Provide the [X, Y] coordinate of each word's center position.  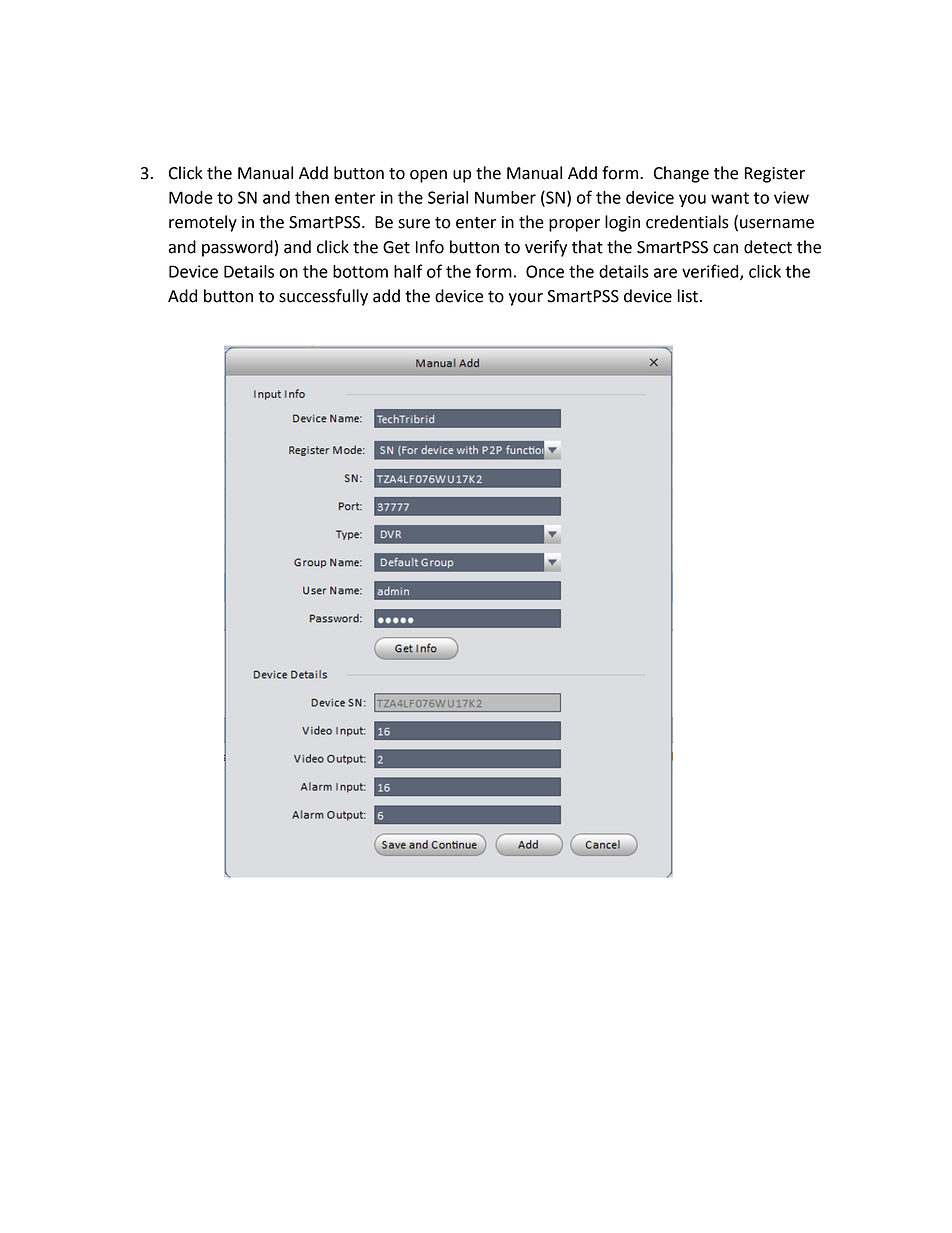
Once [545, 271]
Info [430, 247]
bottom [360, 271]
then [312, 197]
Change [681, 174]
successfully [323, 297]
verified [711, 272]
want [730, 198]
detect [768, 247]
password [237, 248]
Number [505, 197]
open [428, 176]
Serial [448, 197]
